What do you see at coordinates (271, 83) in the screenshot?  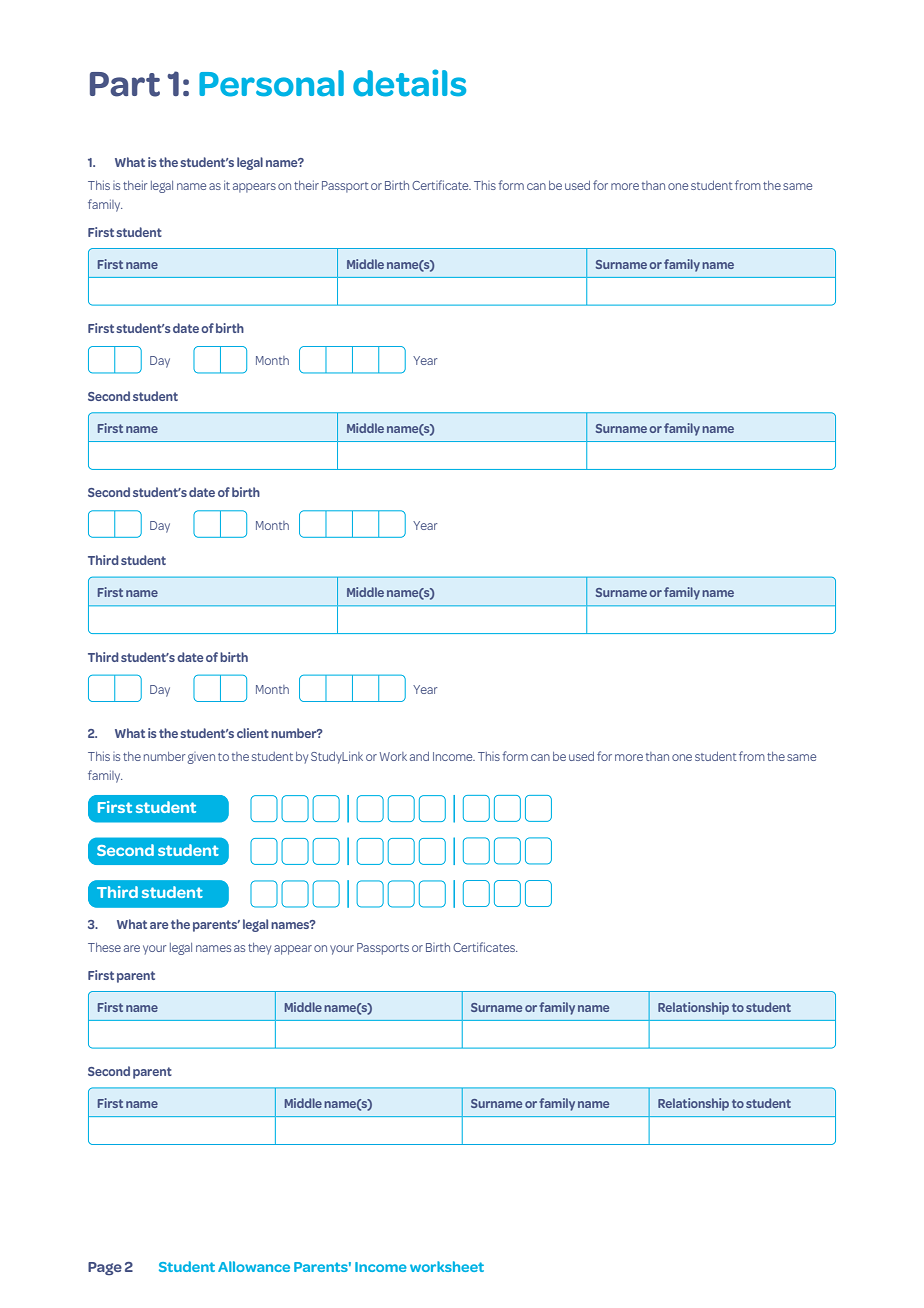 I see `Personal` at bounding box center [271, 83].
